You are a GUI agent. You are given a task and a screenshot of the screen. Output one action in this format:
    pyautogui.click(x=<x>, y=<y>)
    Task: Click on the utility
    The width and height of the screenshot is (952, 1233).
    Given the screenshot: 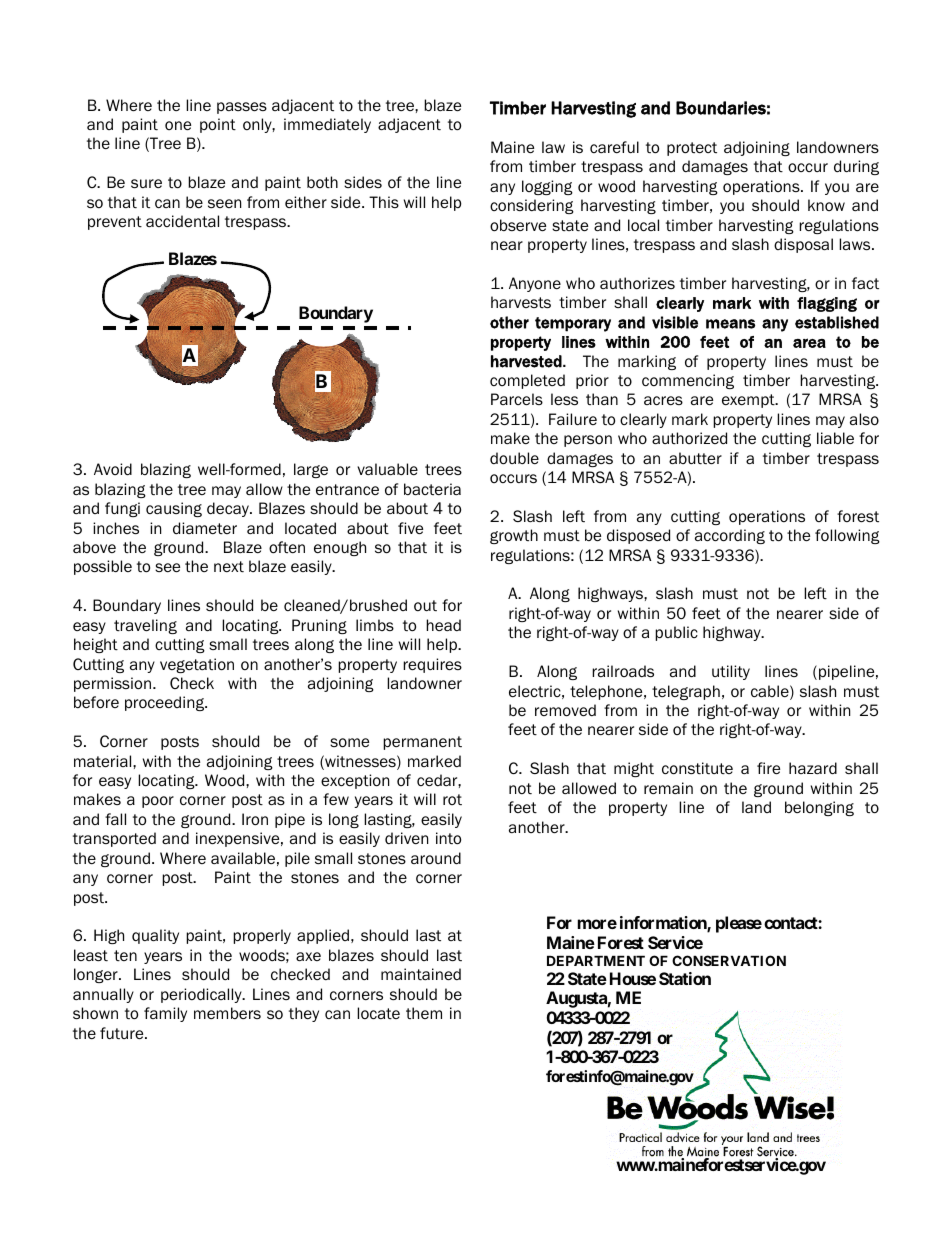 What is the action you would take?
    pyautogui.click(x=731, y=672)
